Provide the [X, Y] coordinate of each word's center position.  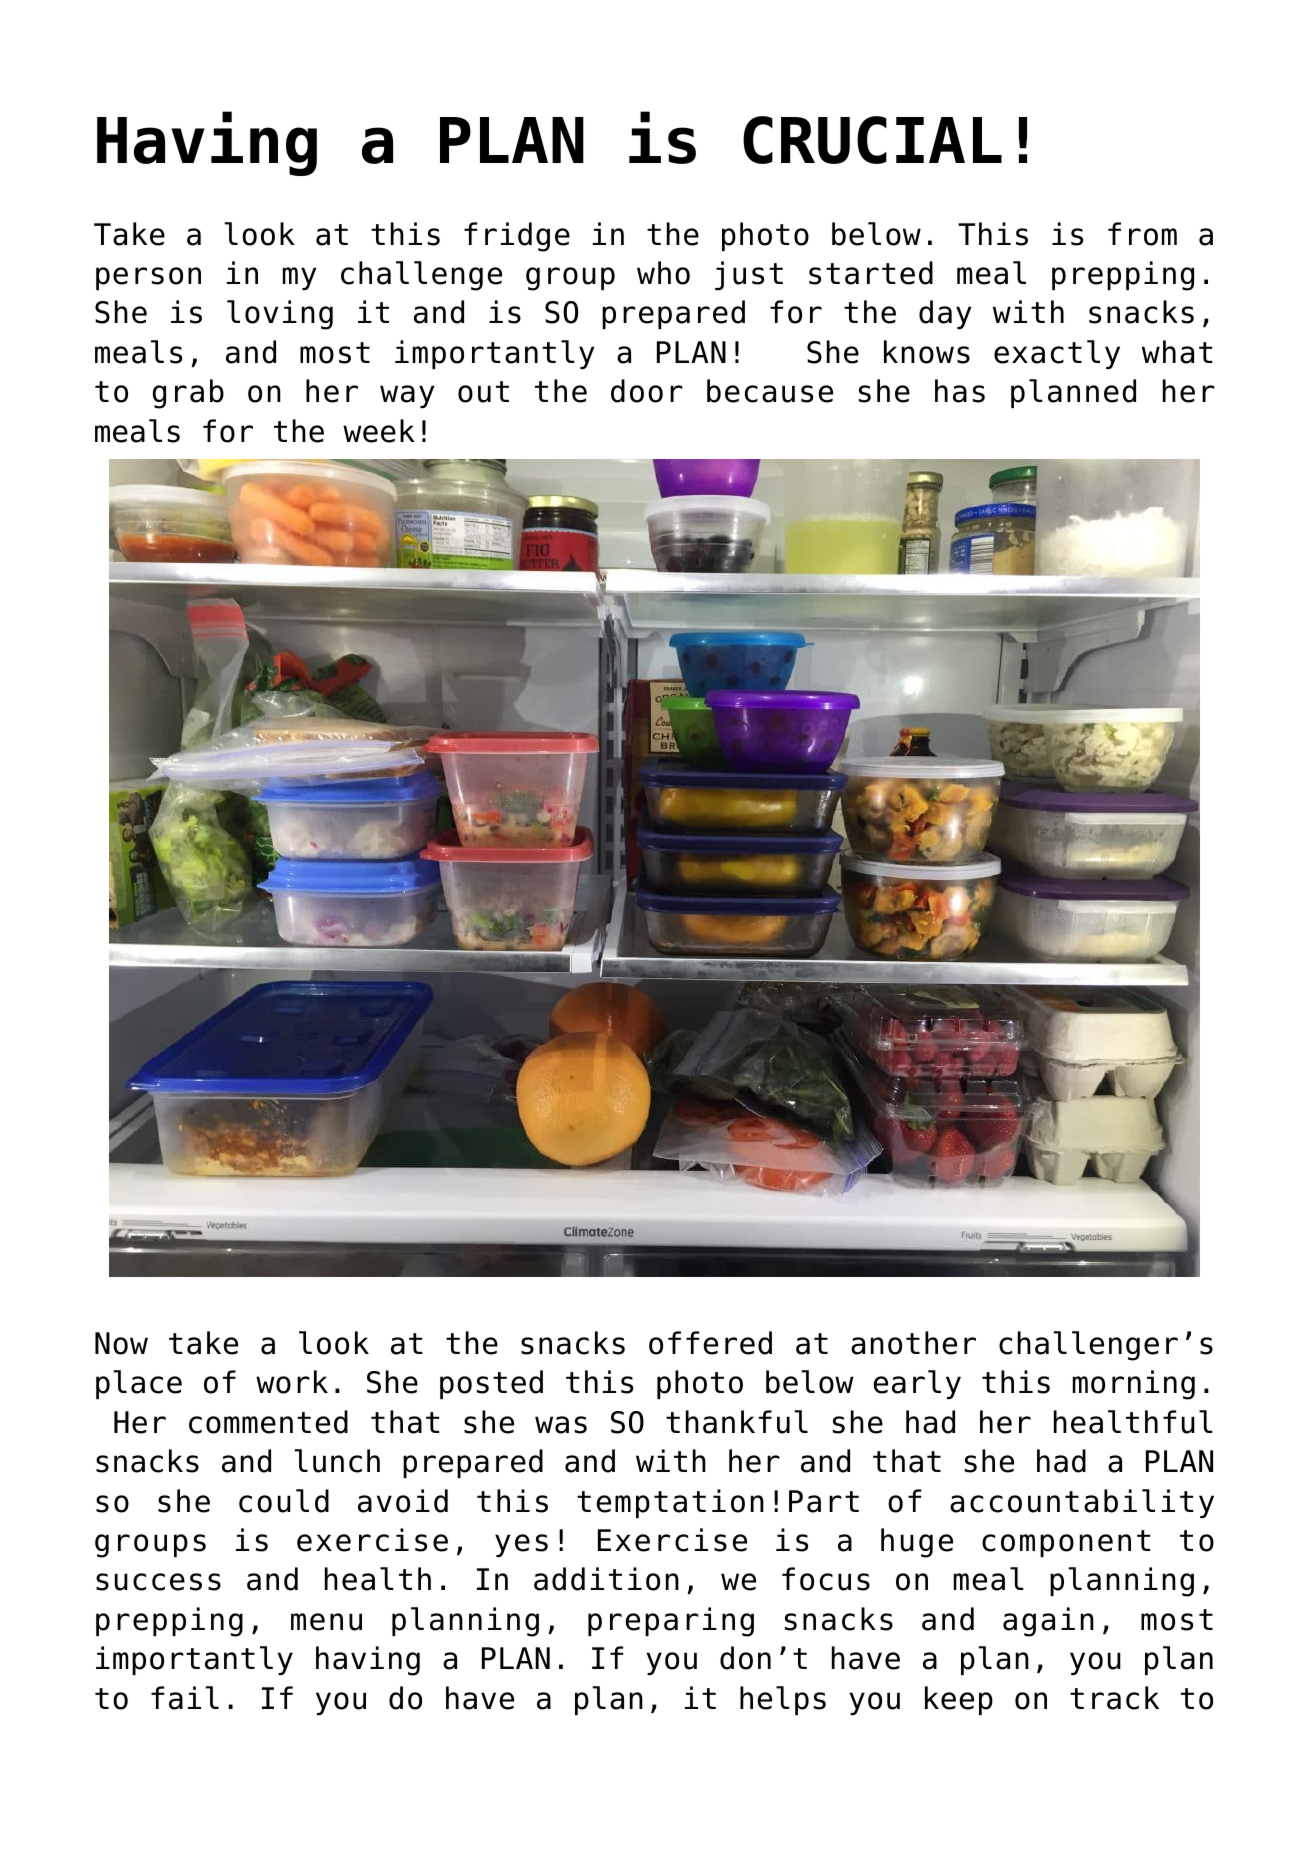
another [913, 1343]
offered [710, 1343]
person [148, 278]
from [1142, 234]
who [663, 273]
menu [326, 1622]
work [292, 1382]
